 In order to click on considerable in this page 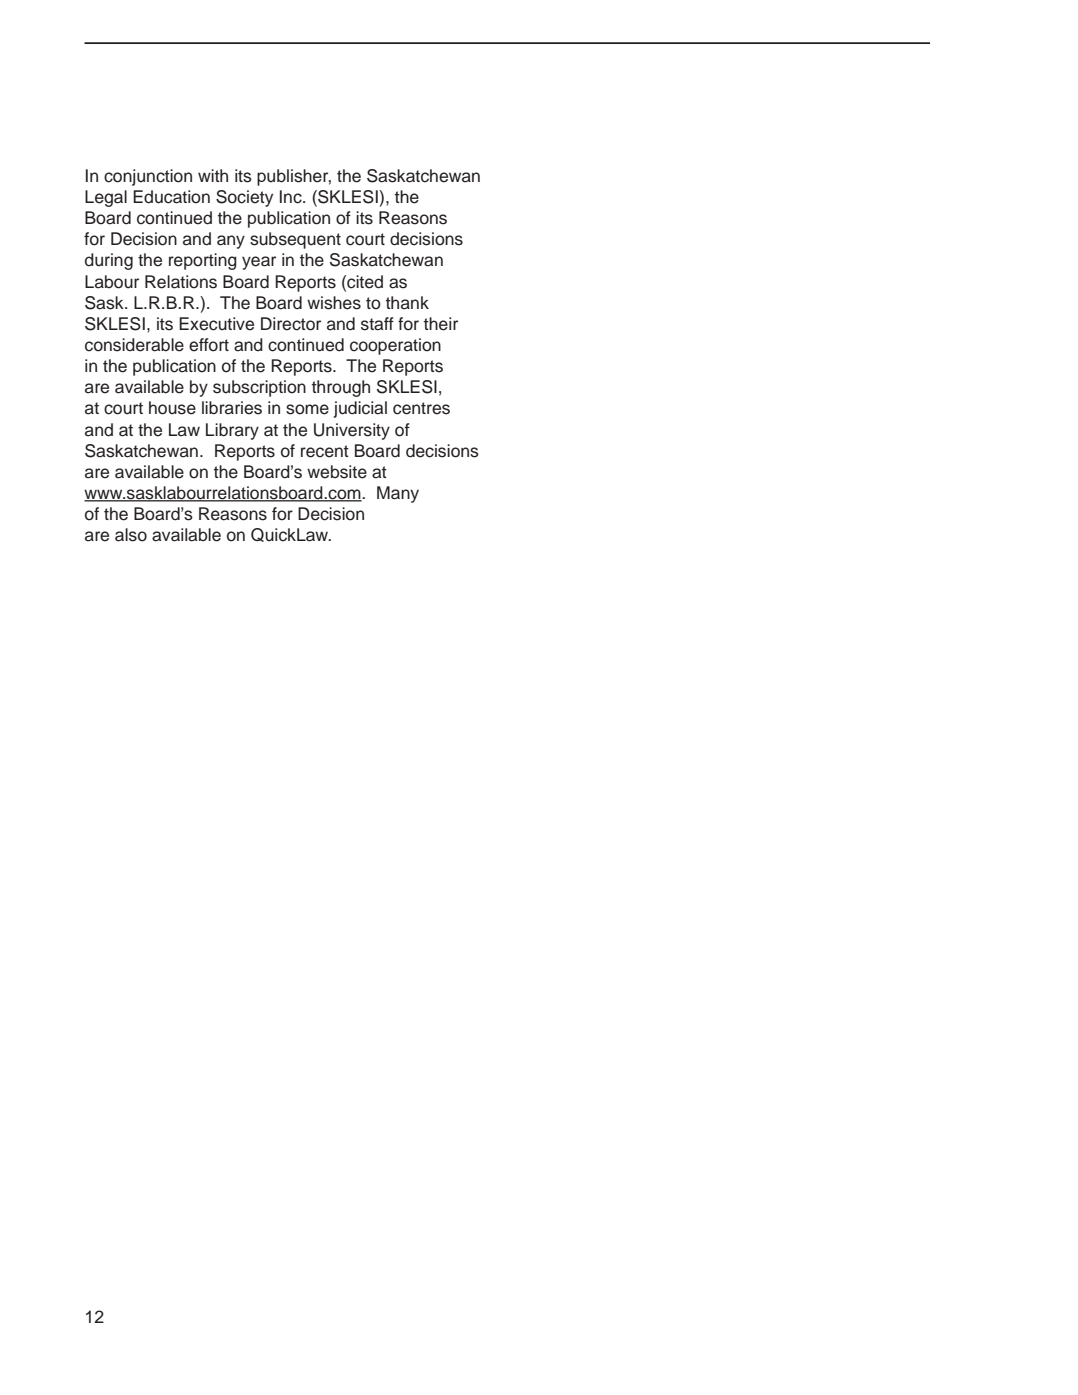, I will do `click(134, 345)`.
